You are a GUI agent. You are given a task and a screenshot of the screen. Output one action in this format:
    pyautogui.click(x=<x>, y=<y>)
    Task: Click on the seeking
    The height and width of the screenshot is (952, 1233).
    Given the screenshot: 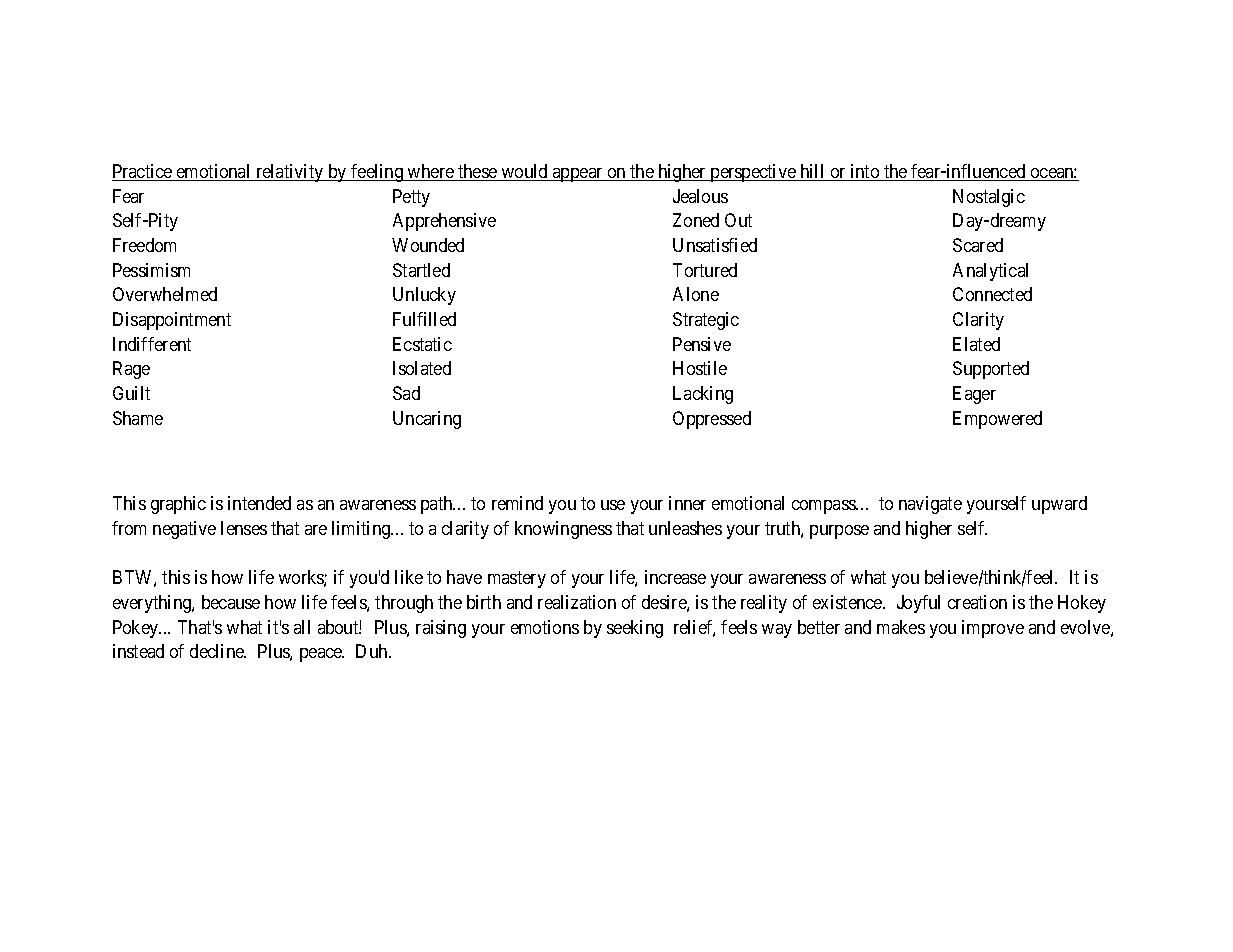 What is the action you would take?
    pyautogui.click(x=635, y=629)
